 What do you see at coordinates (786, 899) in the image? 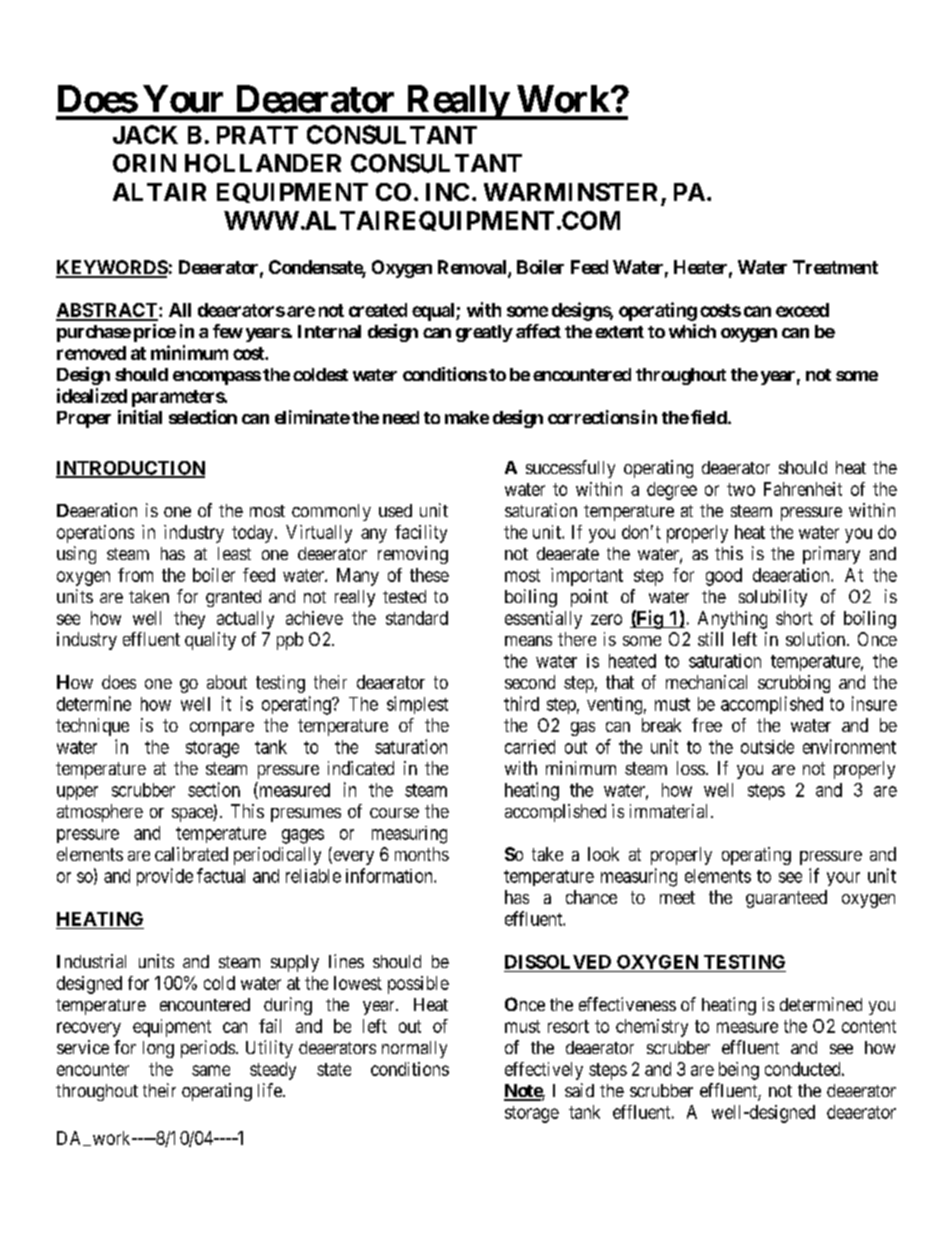
I see `guaranteed` at bounding box center [786, 899].
